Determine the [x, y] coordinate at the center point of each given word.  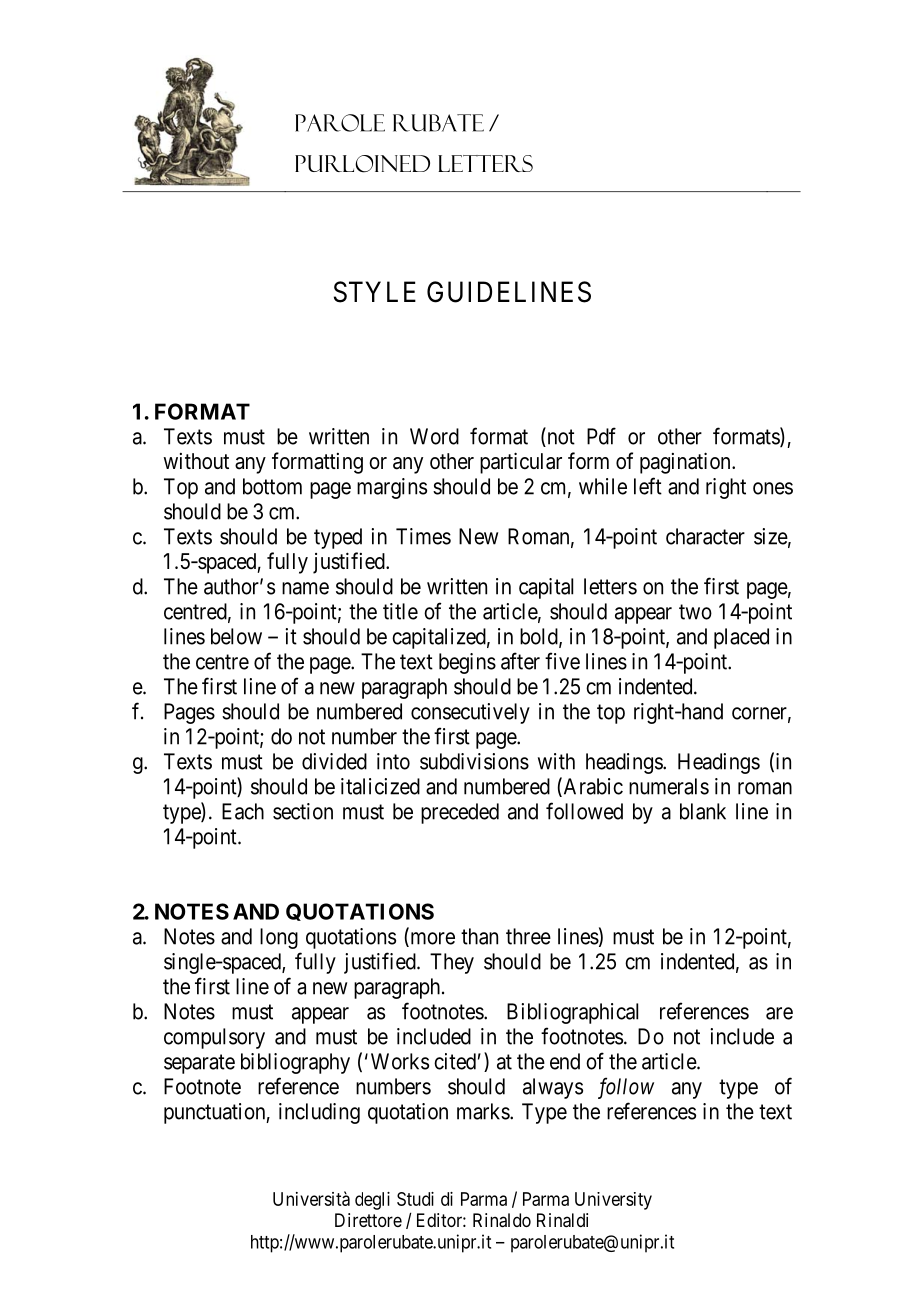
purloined [362, 164]
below [236, 636]
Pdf [601, 436]
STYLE [375, 292]
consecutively [470, 713]
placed [741, 638]
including [319, 1113]
